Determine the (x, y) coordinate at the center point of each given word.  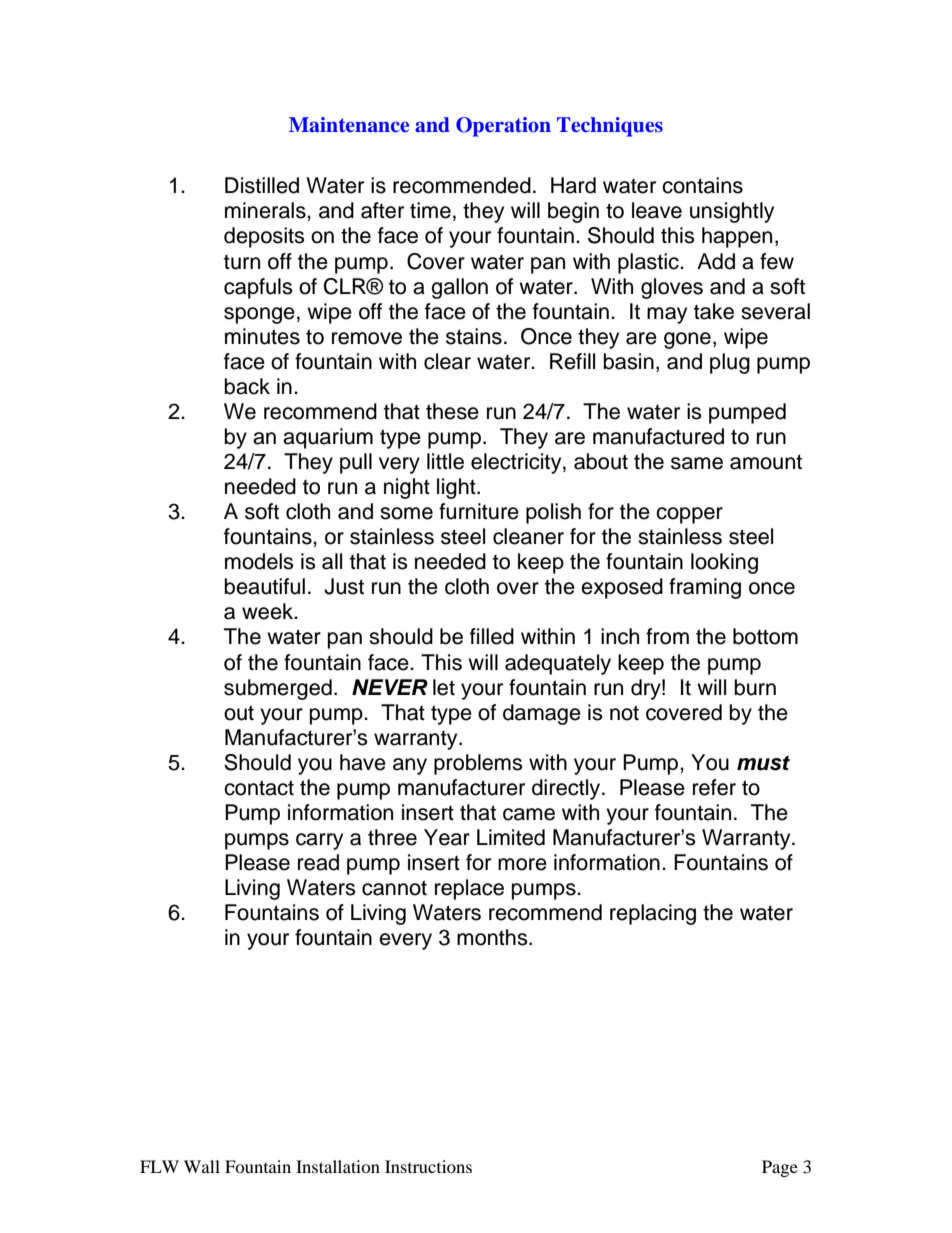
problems (478, 764)
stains (474, 336)
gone (687, 340)
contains (702, 185)
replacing (653, 914)
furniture (479, 511)
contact (259, 788)
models (259, 561)
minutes (262, 336)
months (493, 937)
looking (724, 563)
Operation (503, 127)
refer (714, 787)
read (318, 862)
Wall (202, 1166)
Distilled (262, 185)
